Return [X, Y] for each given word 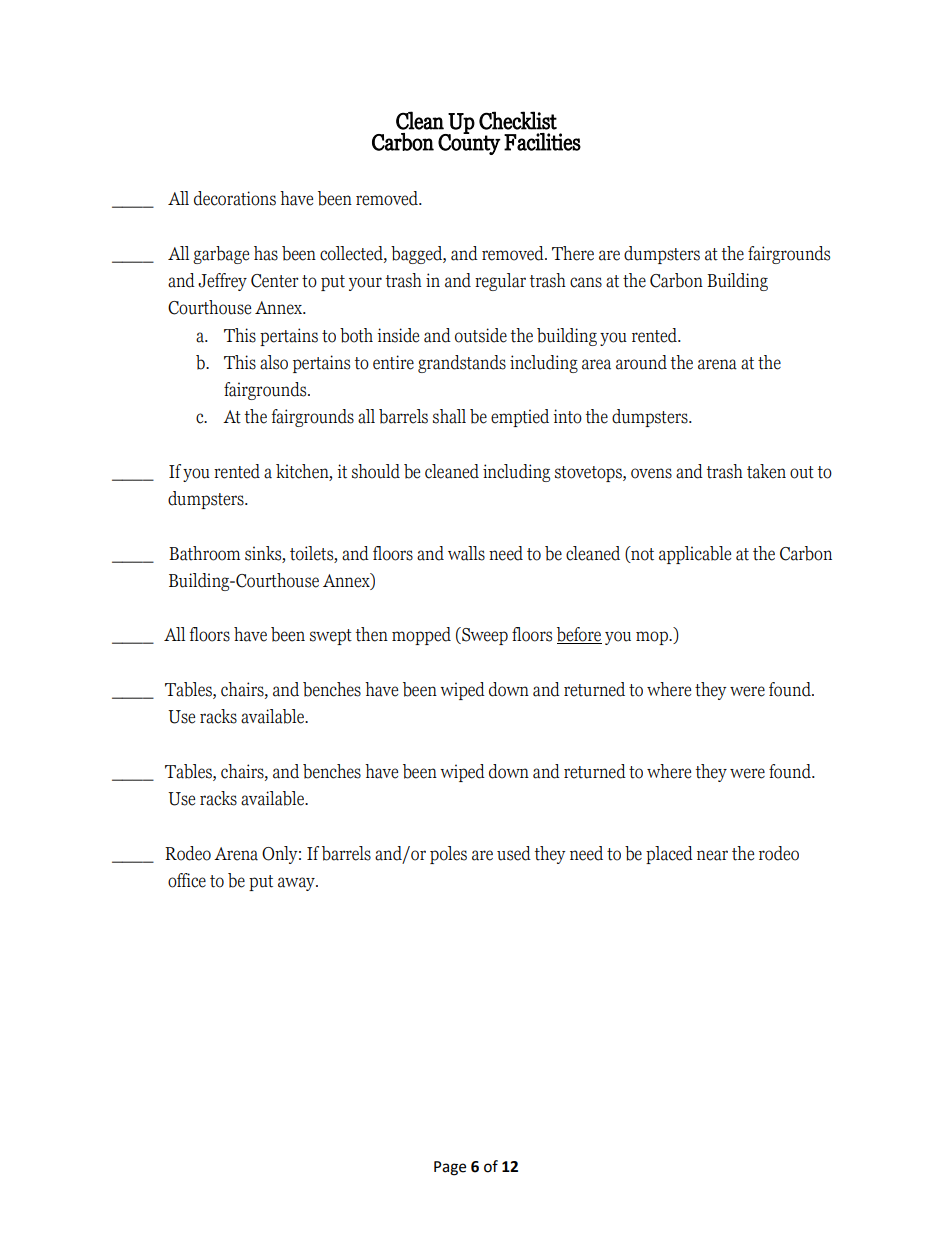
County [469, 143]
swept [331, 637]
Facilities [542, 142]
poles [448, 855]
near [712, 855]
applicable [695, 555]
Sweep [484, 636]
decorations [235, 198]
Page [450, 1168]
